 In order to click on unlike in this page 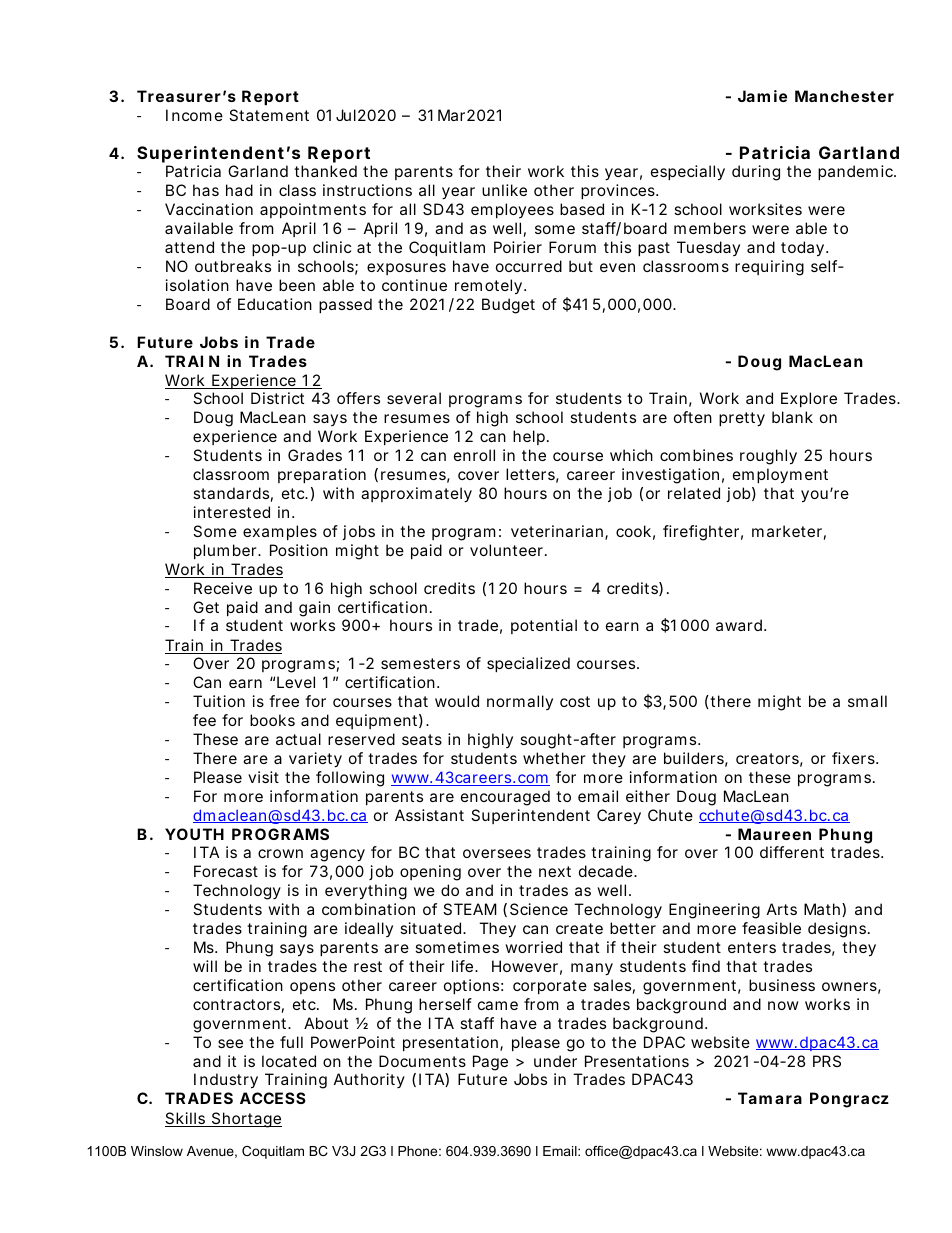, I will do `click(504, 190)`.
